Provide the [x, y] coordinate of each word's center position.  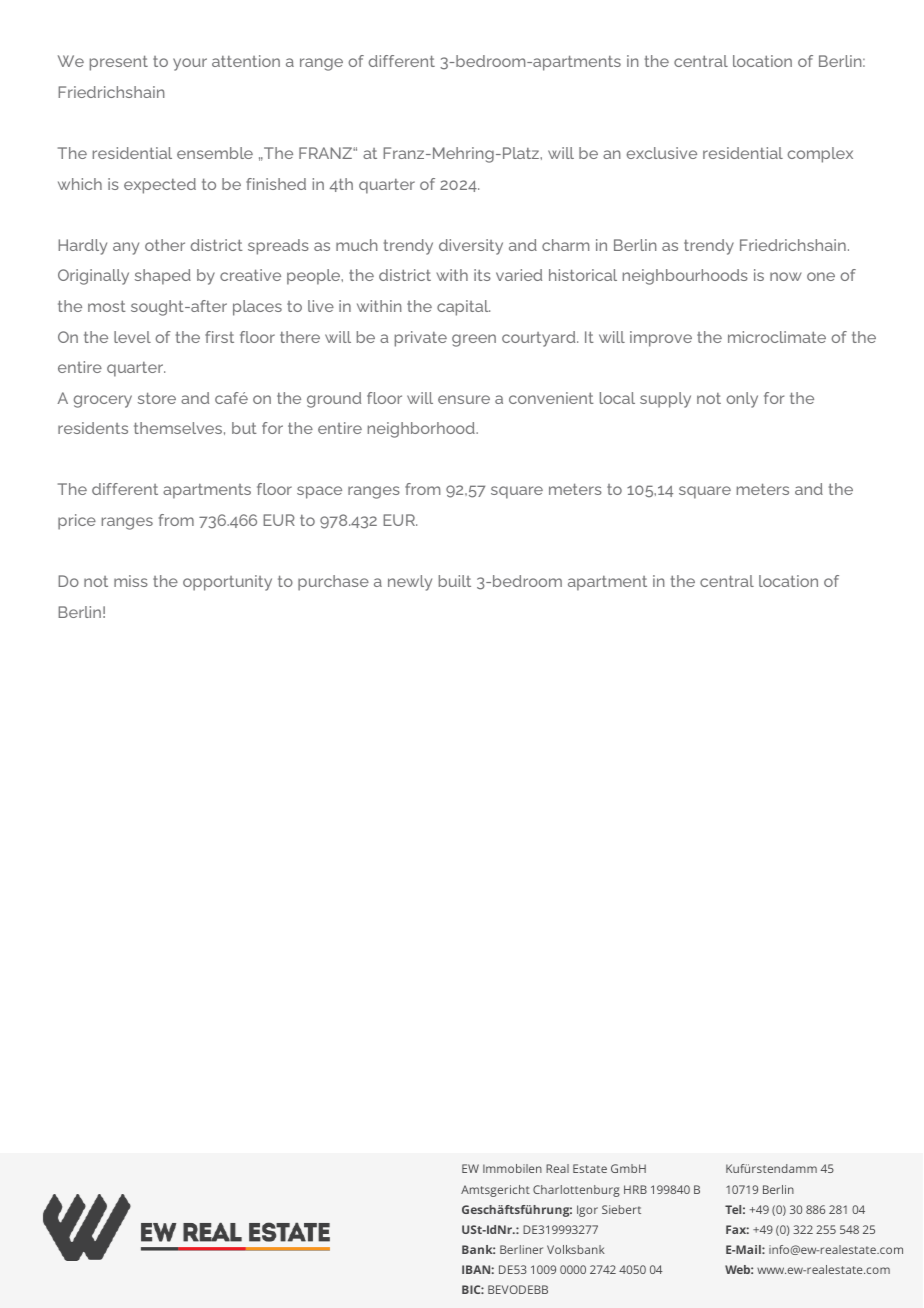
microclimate [777, 337]
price [77, 522]
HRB [635, 1189]
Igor [587, 1211]
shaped [163, 277]
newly [410, 583]
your [190, 64]
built [455, 581]
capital [463, 308]
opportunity [227, 583]
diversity [471, 247]
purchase [333, 583]
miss [131, 581]
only [742, 400]
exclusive [662, 153]
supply [665, 400]
